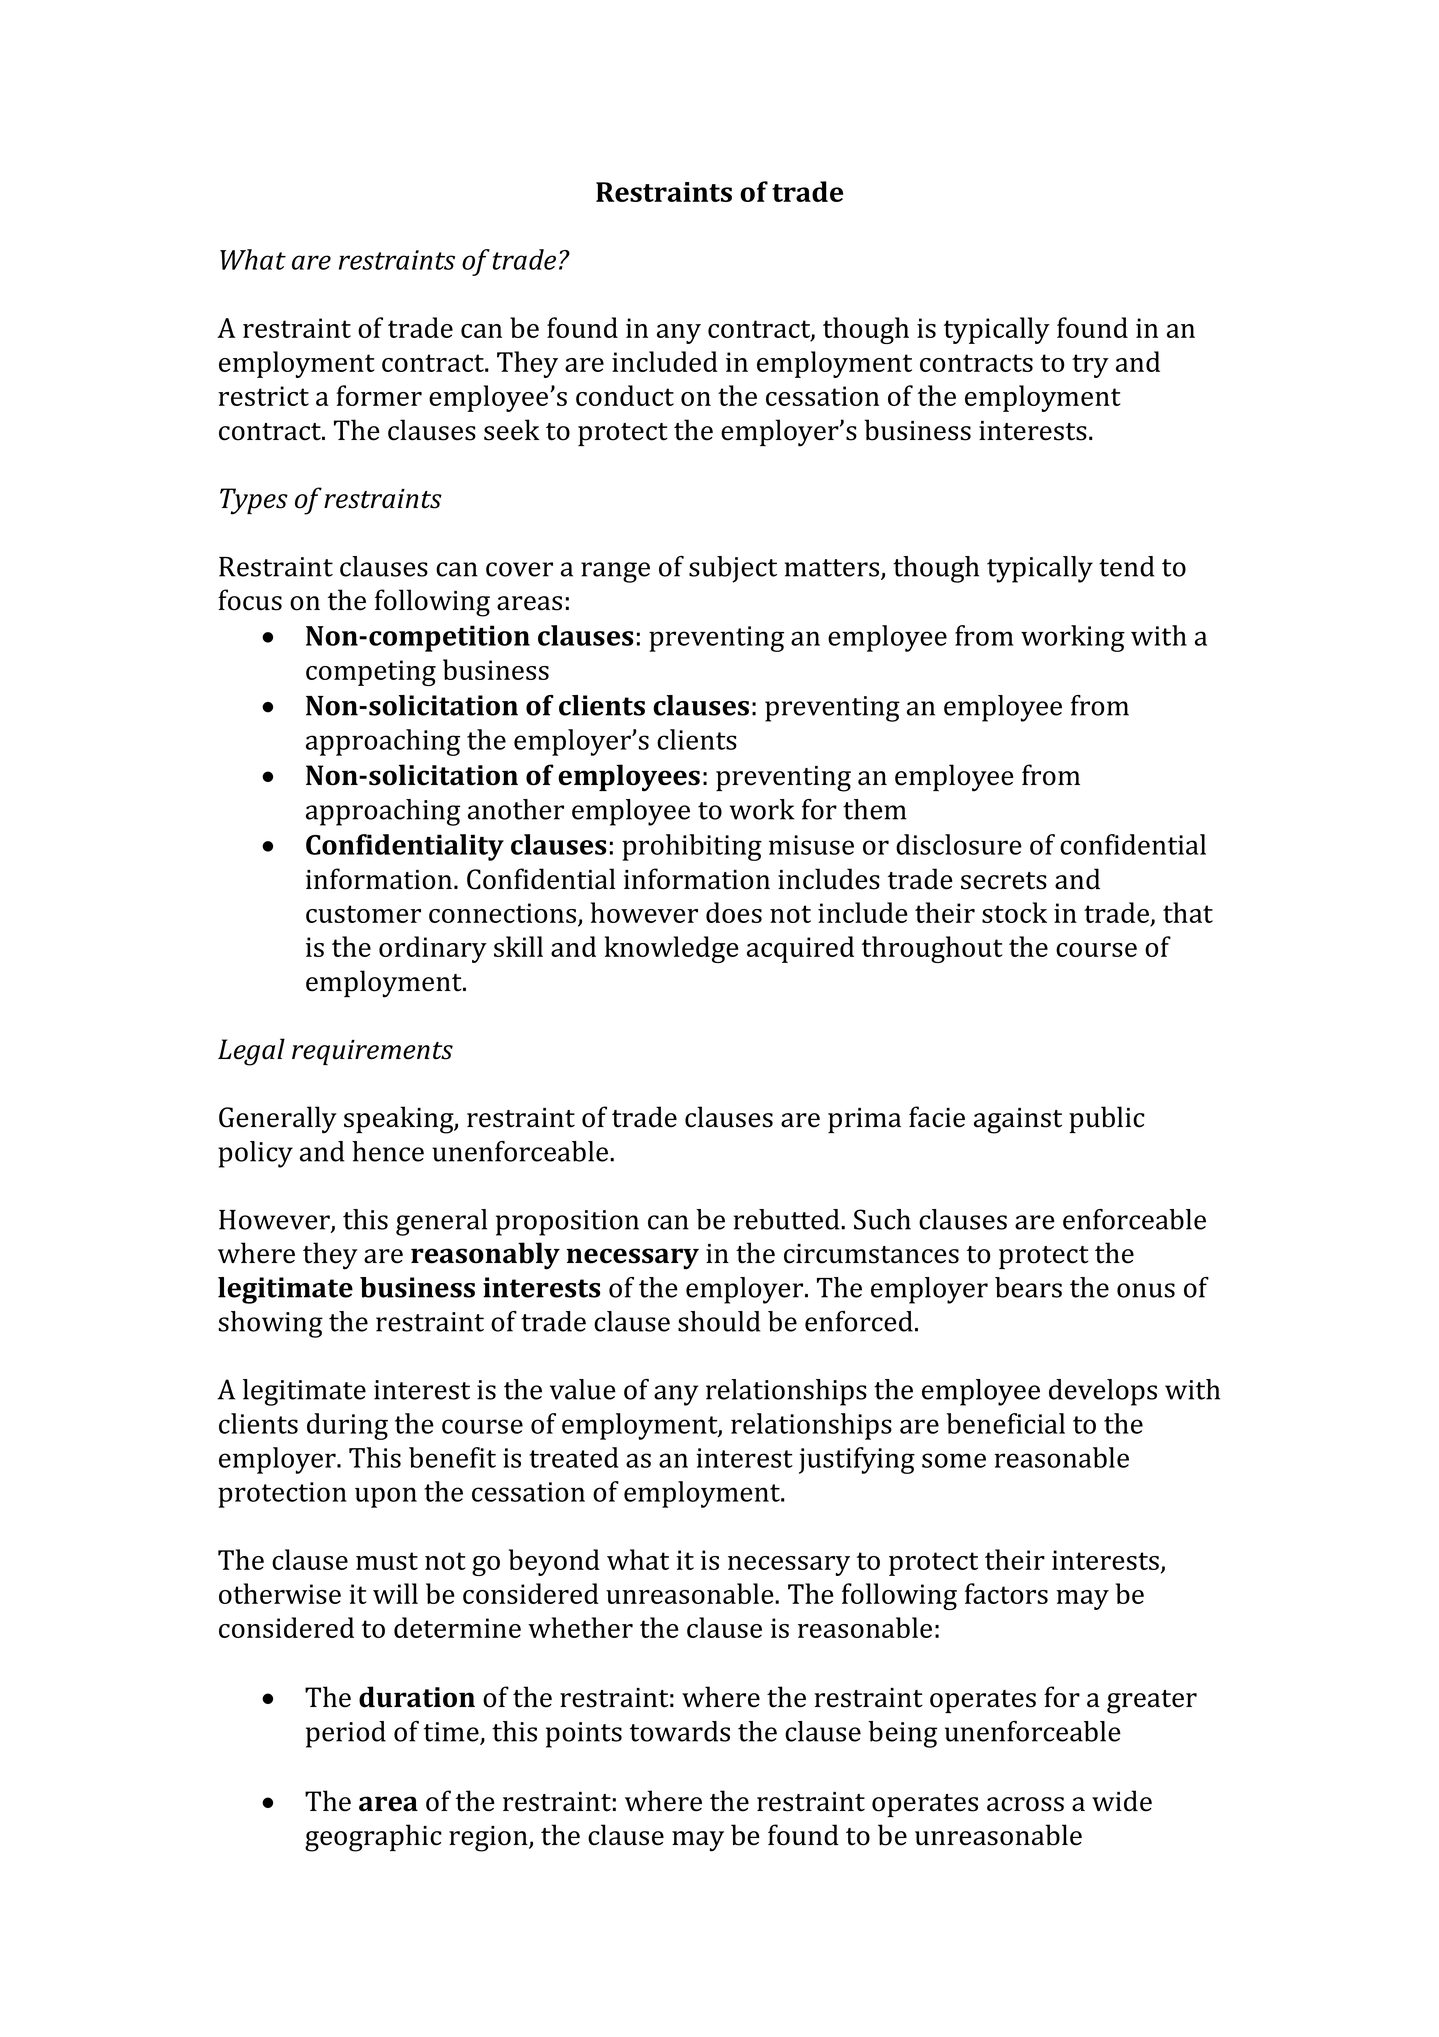 The height and width of the image is (2037, 1439). Describe the element at coordinates (363, 914) in the image. I see `customer` at that location.
